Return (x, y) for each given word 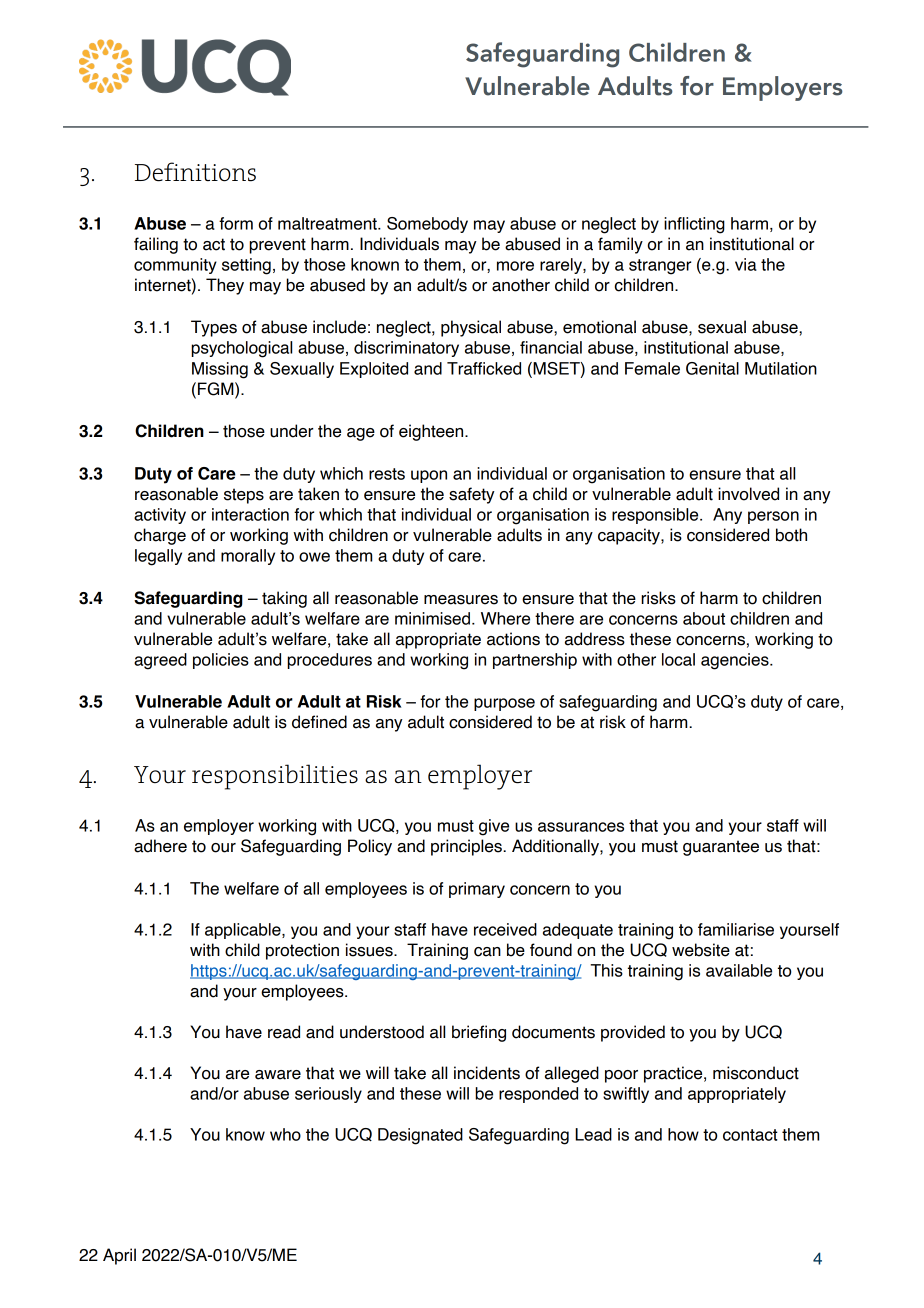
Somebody (427, 225)
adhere (160, 846)
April (119, 1256)
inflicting (694, 225)
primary (477, 890)
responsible (656, 516)
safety (472, 495)
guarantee (721, 848)
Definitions (195, 172)
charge (160, 536)
